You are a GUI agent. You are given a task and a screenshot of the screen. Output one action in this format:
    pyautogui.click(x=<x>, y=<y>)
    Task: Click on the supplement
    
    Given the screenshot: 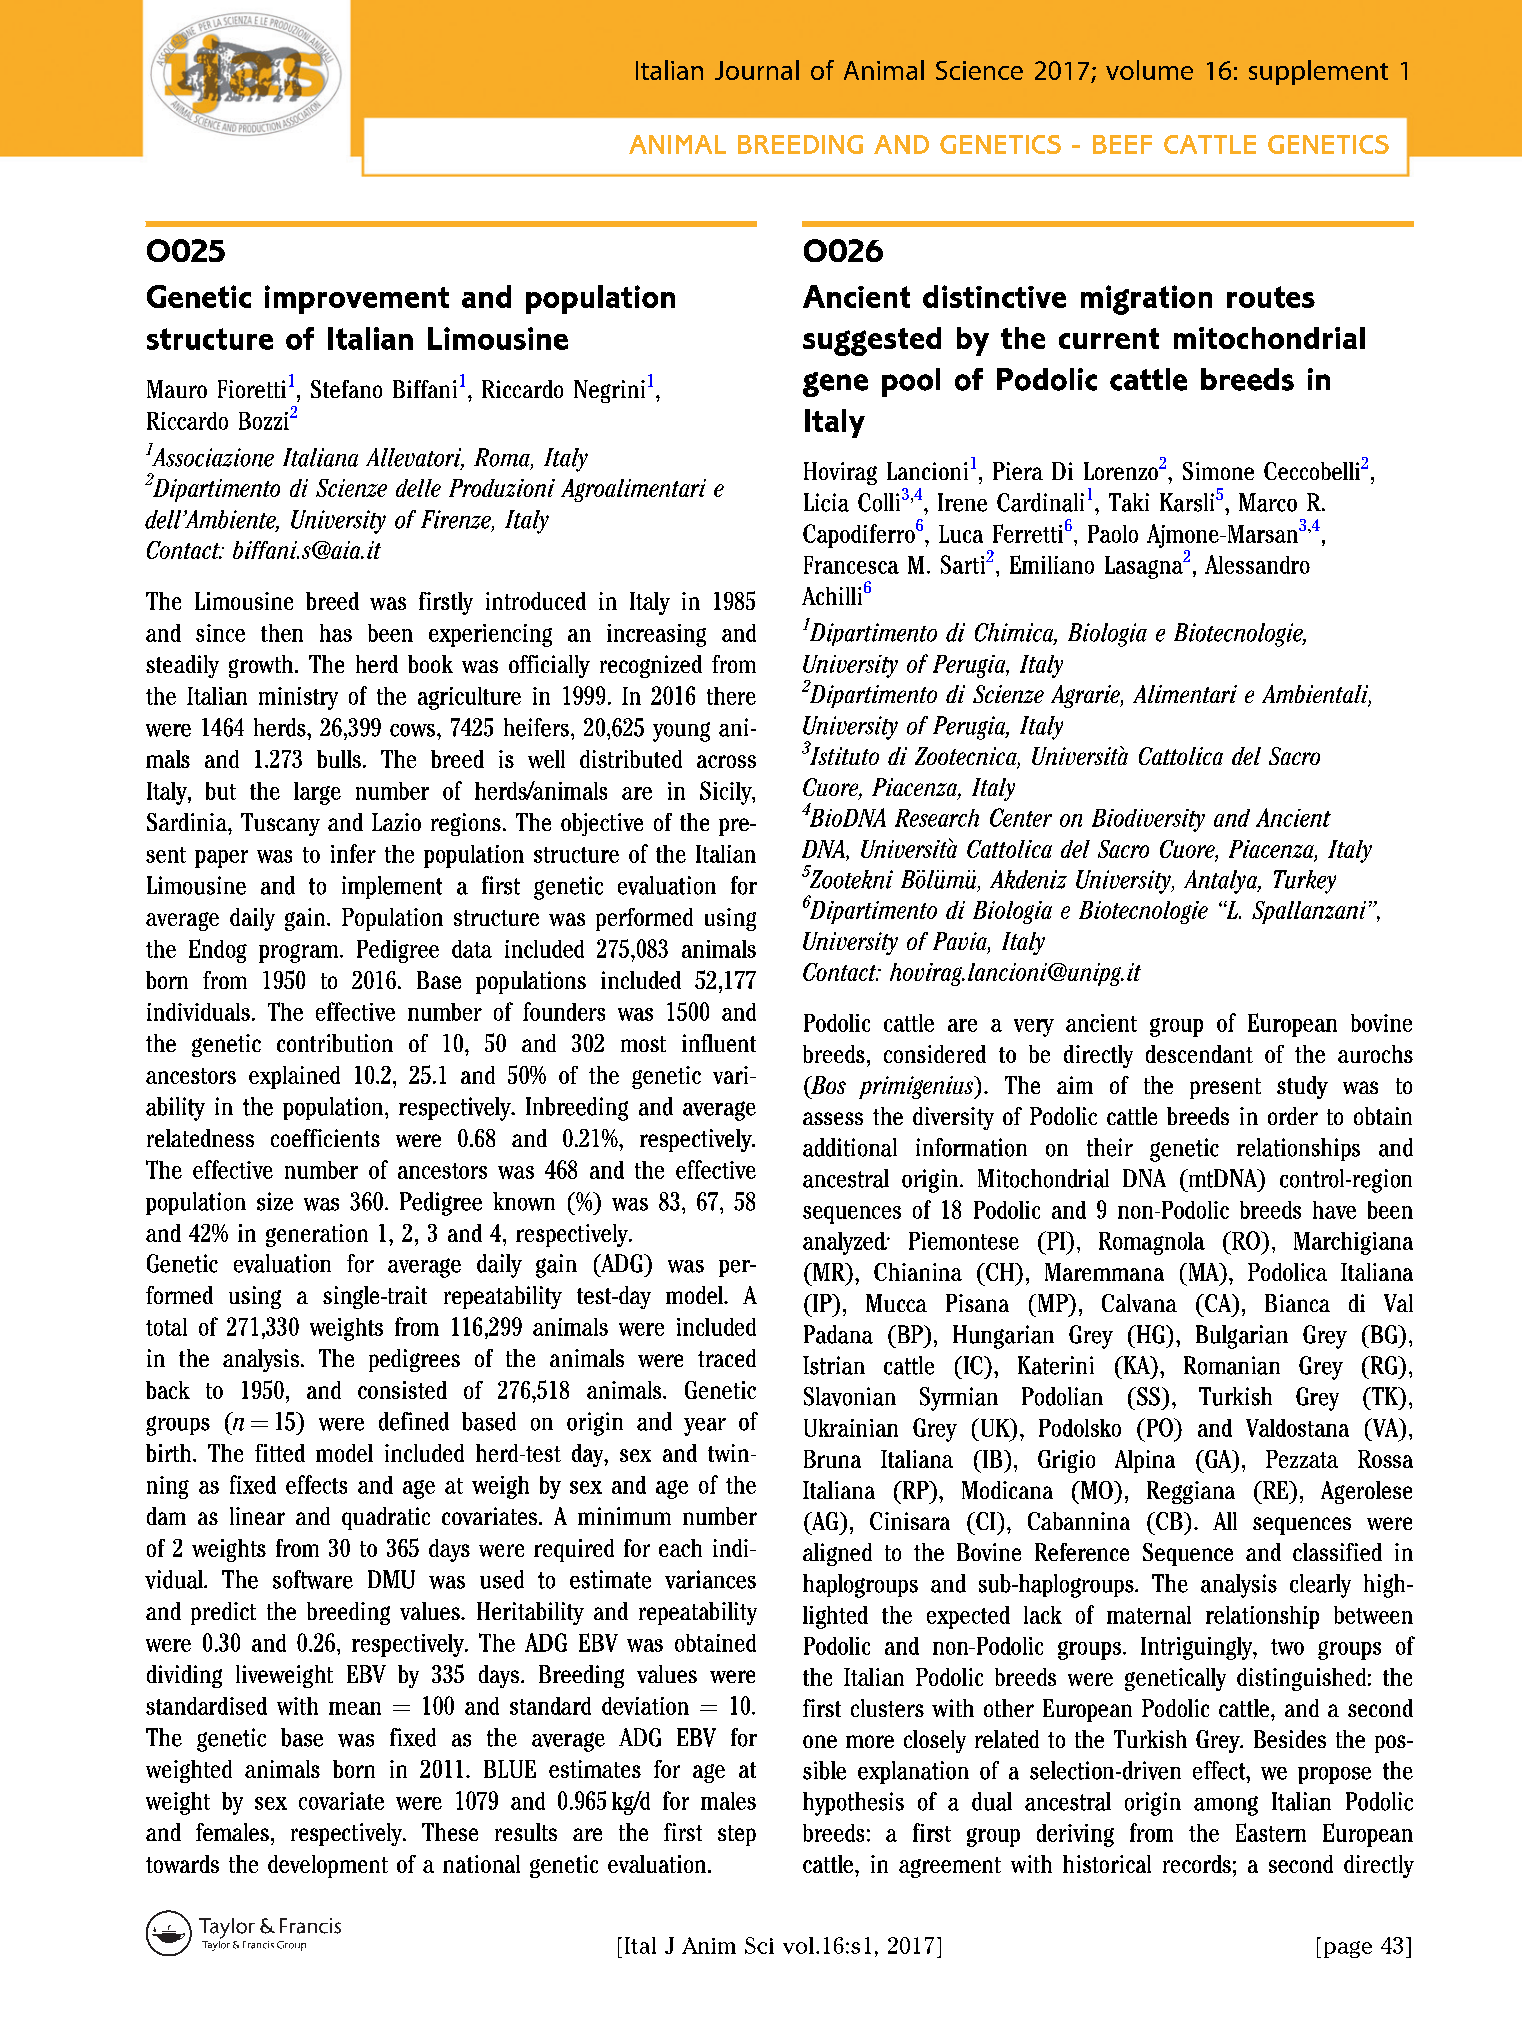 What is the action you would take?
    pyautogui.click(x=1318, y=72)
